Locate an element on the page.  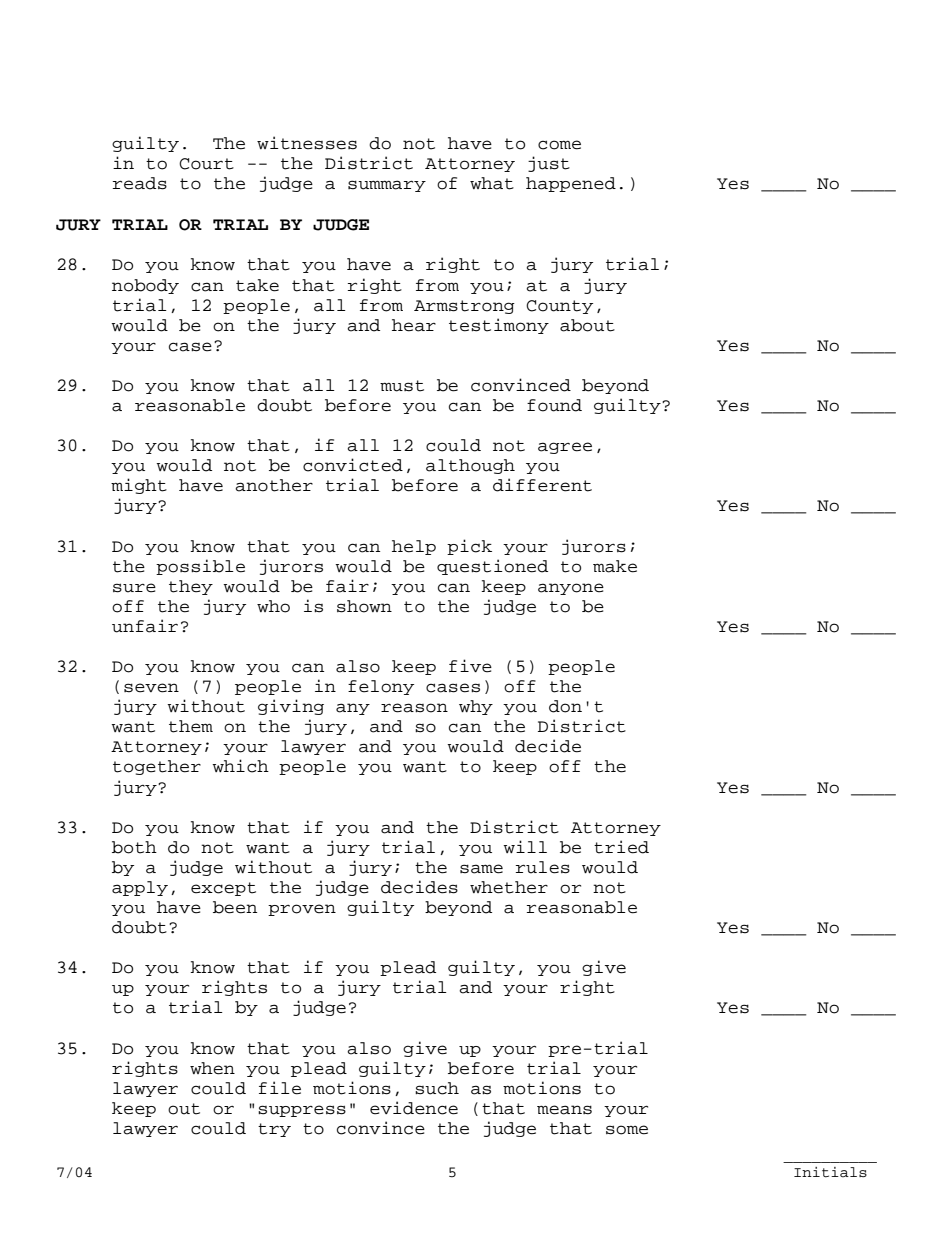
Court is located at coordinates (206, 164).
